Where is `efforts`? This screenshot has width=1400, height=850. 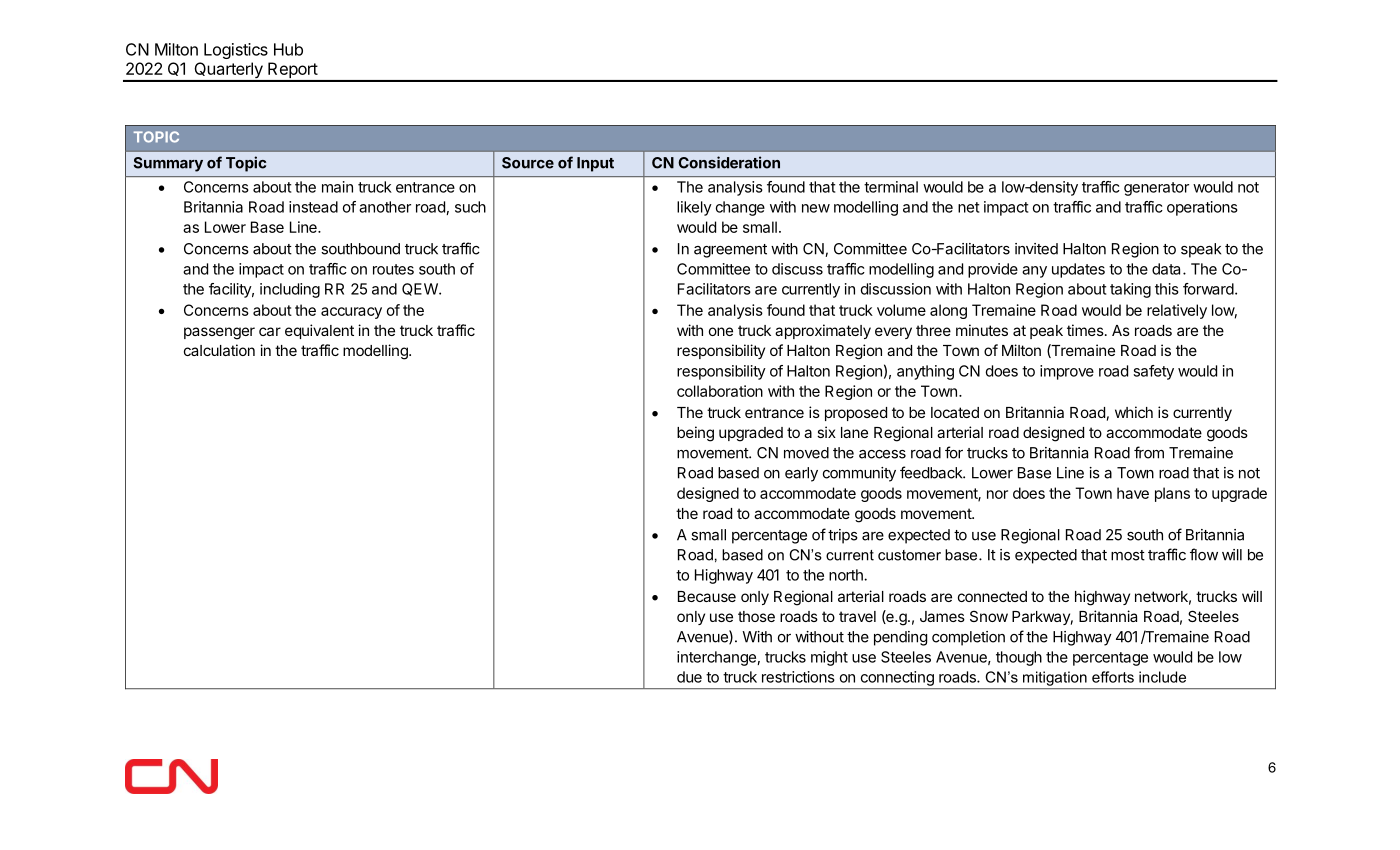 efforts is located at coordinates (1113, 677).
